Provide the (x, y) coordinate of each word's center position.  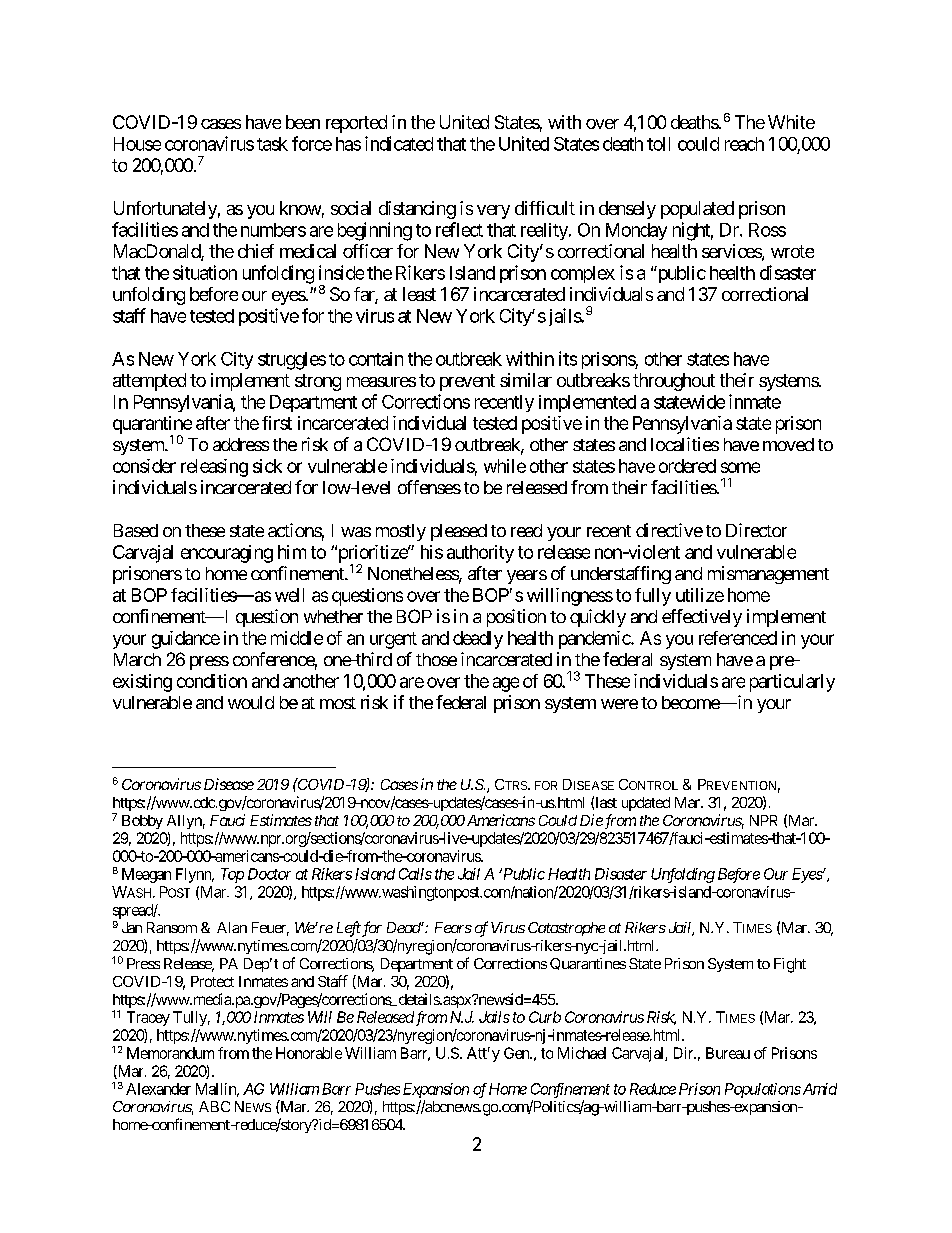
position (516, 618)
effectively (702, 618)
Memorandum (170, 1053)
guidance (186, 640)
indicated (399, 143)
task (272, 144)
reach (744, 144)
